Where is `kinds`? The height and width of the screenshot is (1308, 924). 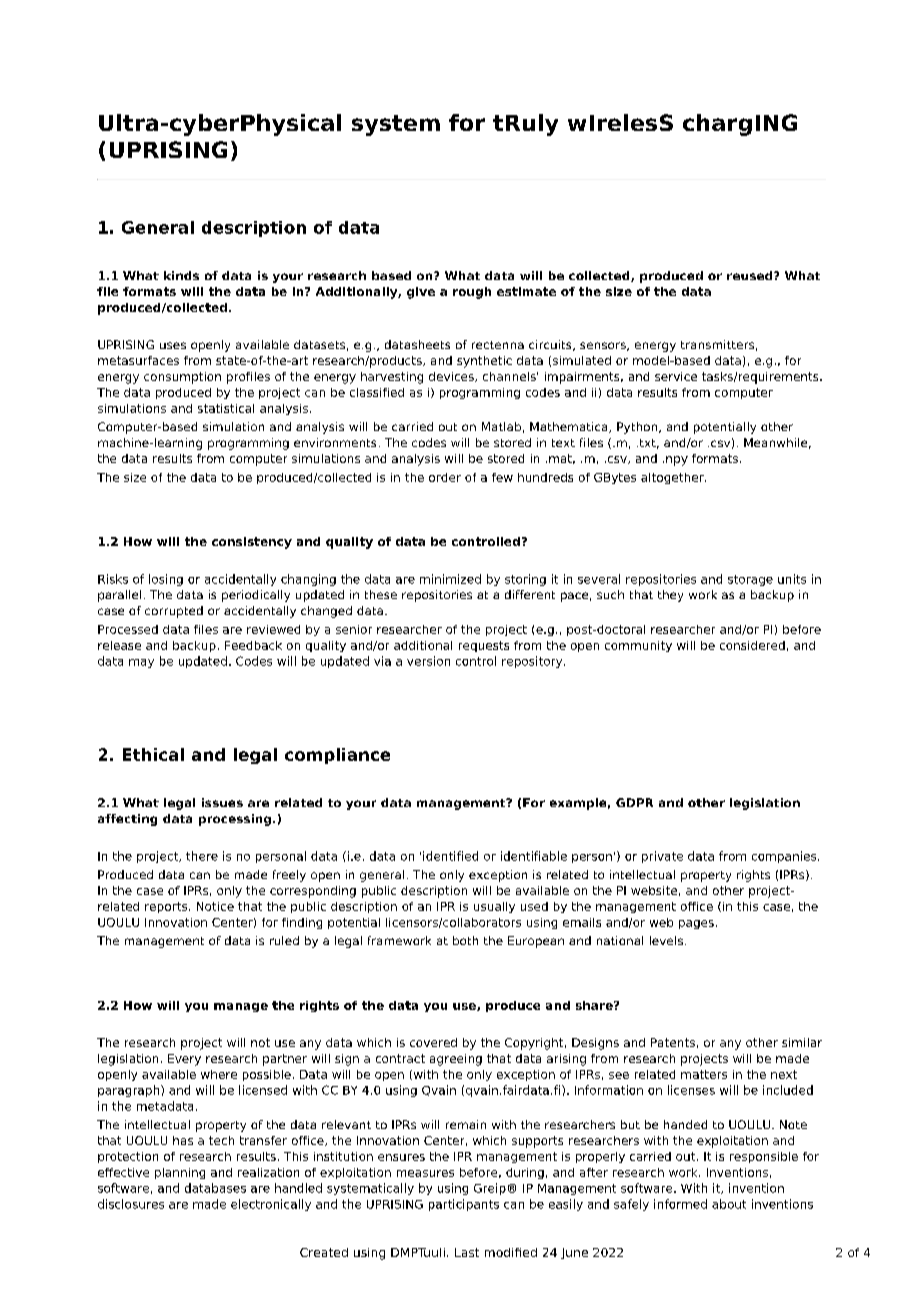
kinds is located at coordinates (181, 275).
